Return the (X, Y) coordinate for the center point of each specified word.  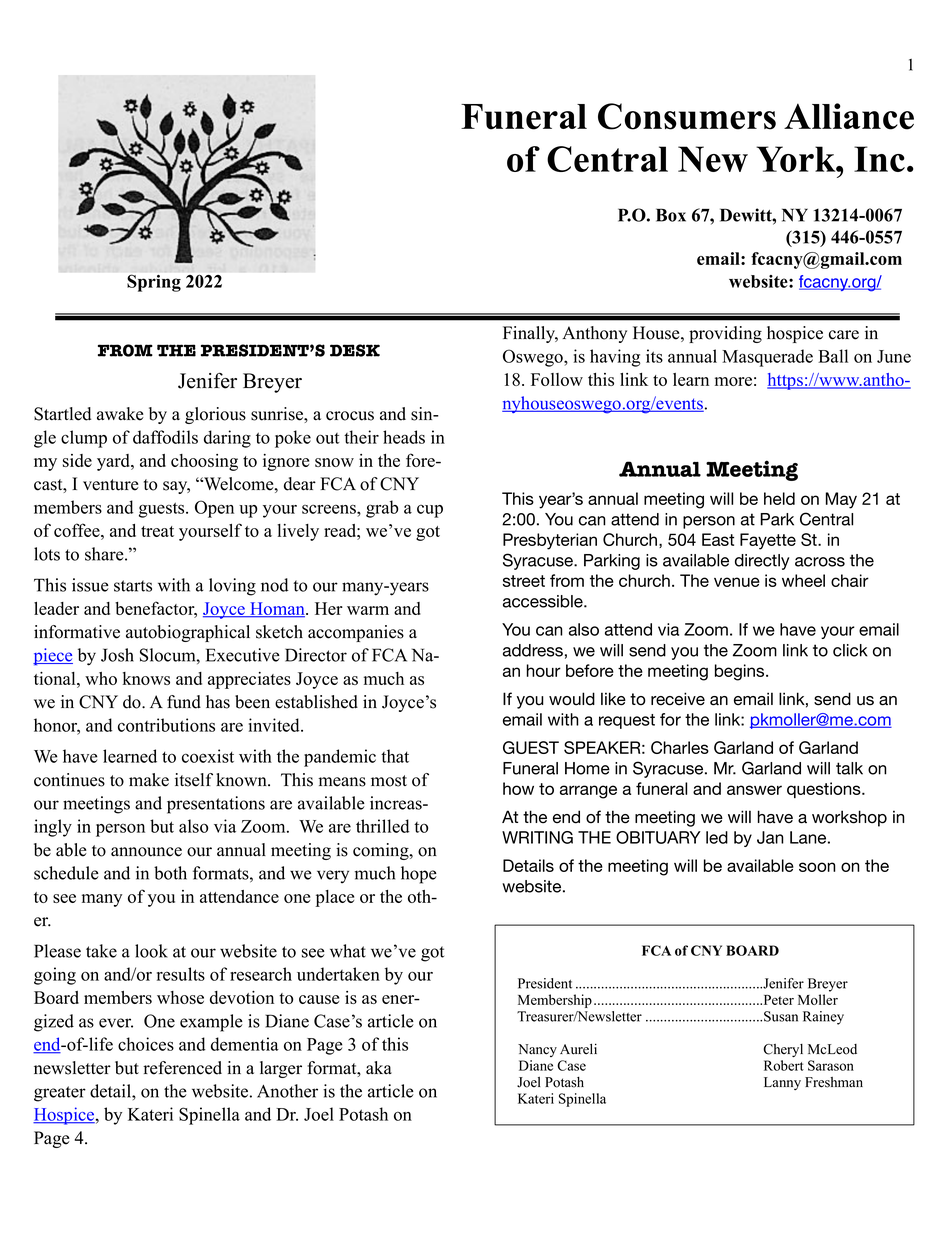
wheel (803, 580)
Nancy (537, 1050)
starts (133, 586)
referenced (182, 1068)
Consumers (687, 116)
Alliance (849, 116)
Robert (784, 1065)
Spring (154, 283)
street (524, 581)
